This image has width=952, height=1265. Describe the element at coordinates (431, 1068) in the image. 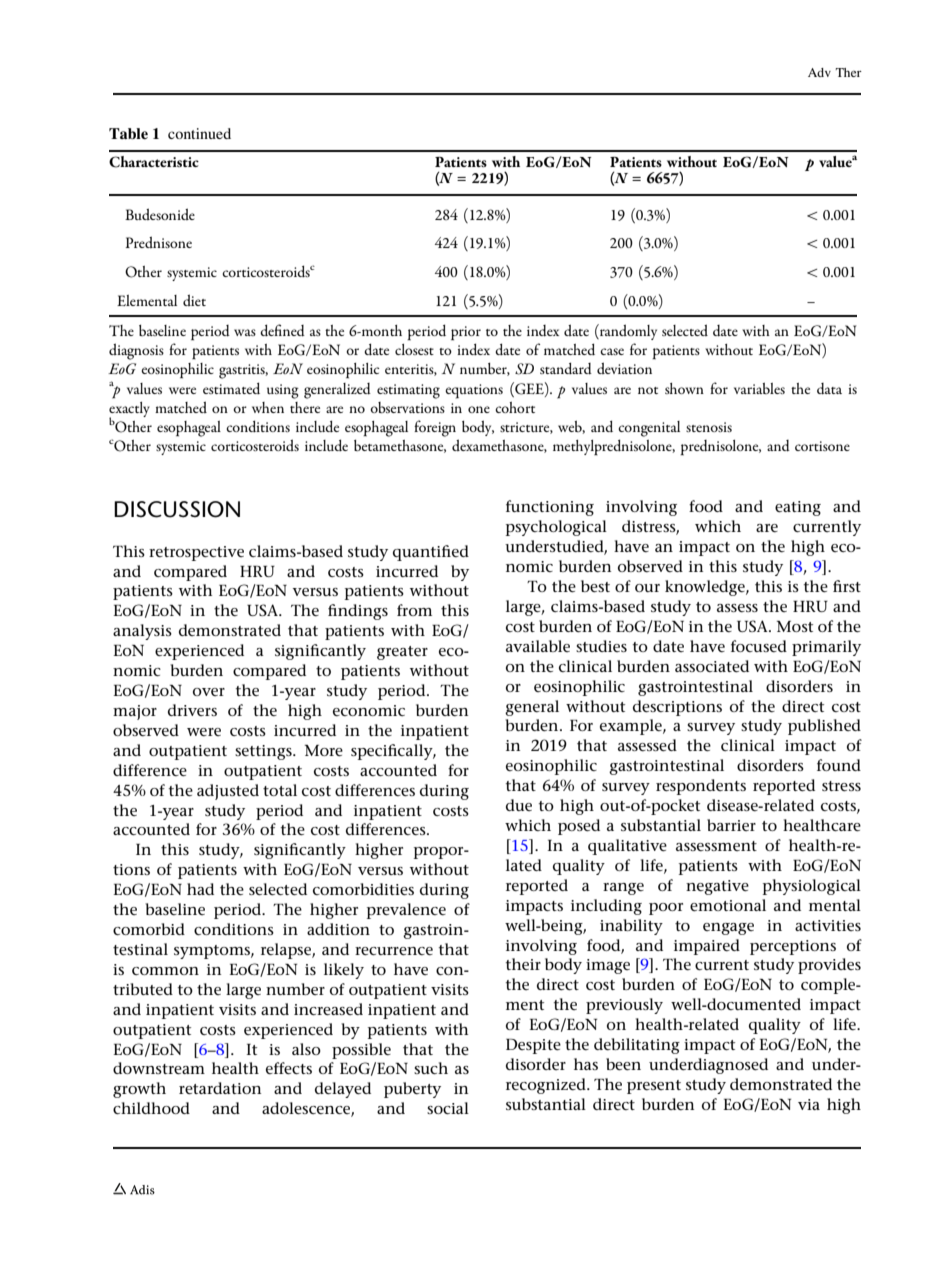

I see `such` at that location.
